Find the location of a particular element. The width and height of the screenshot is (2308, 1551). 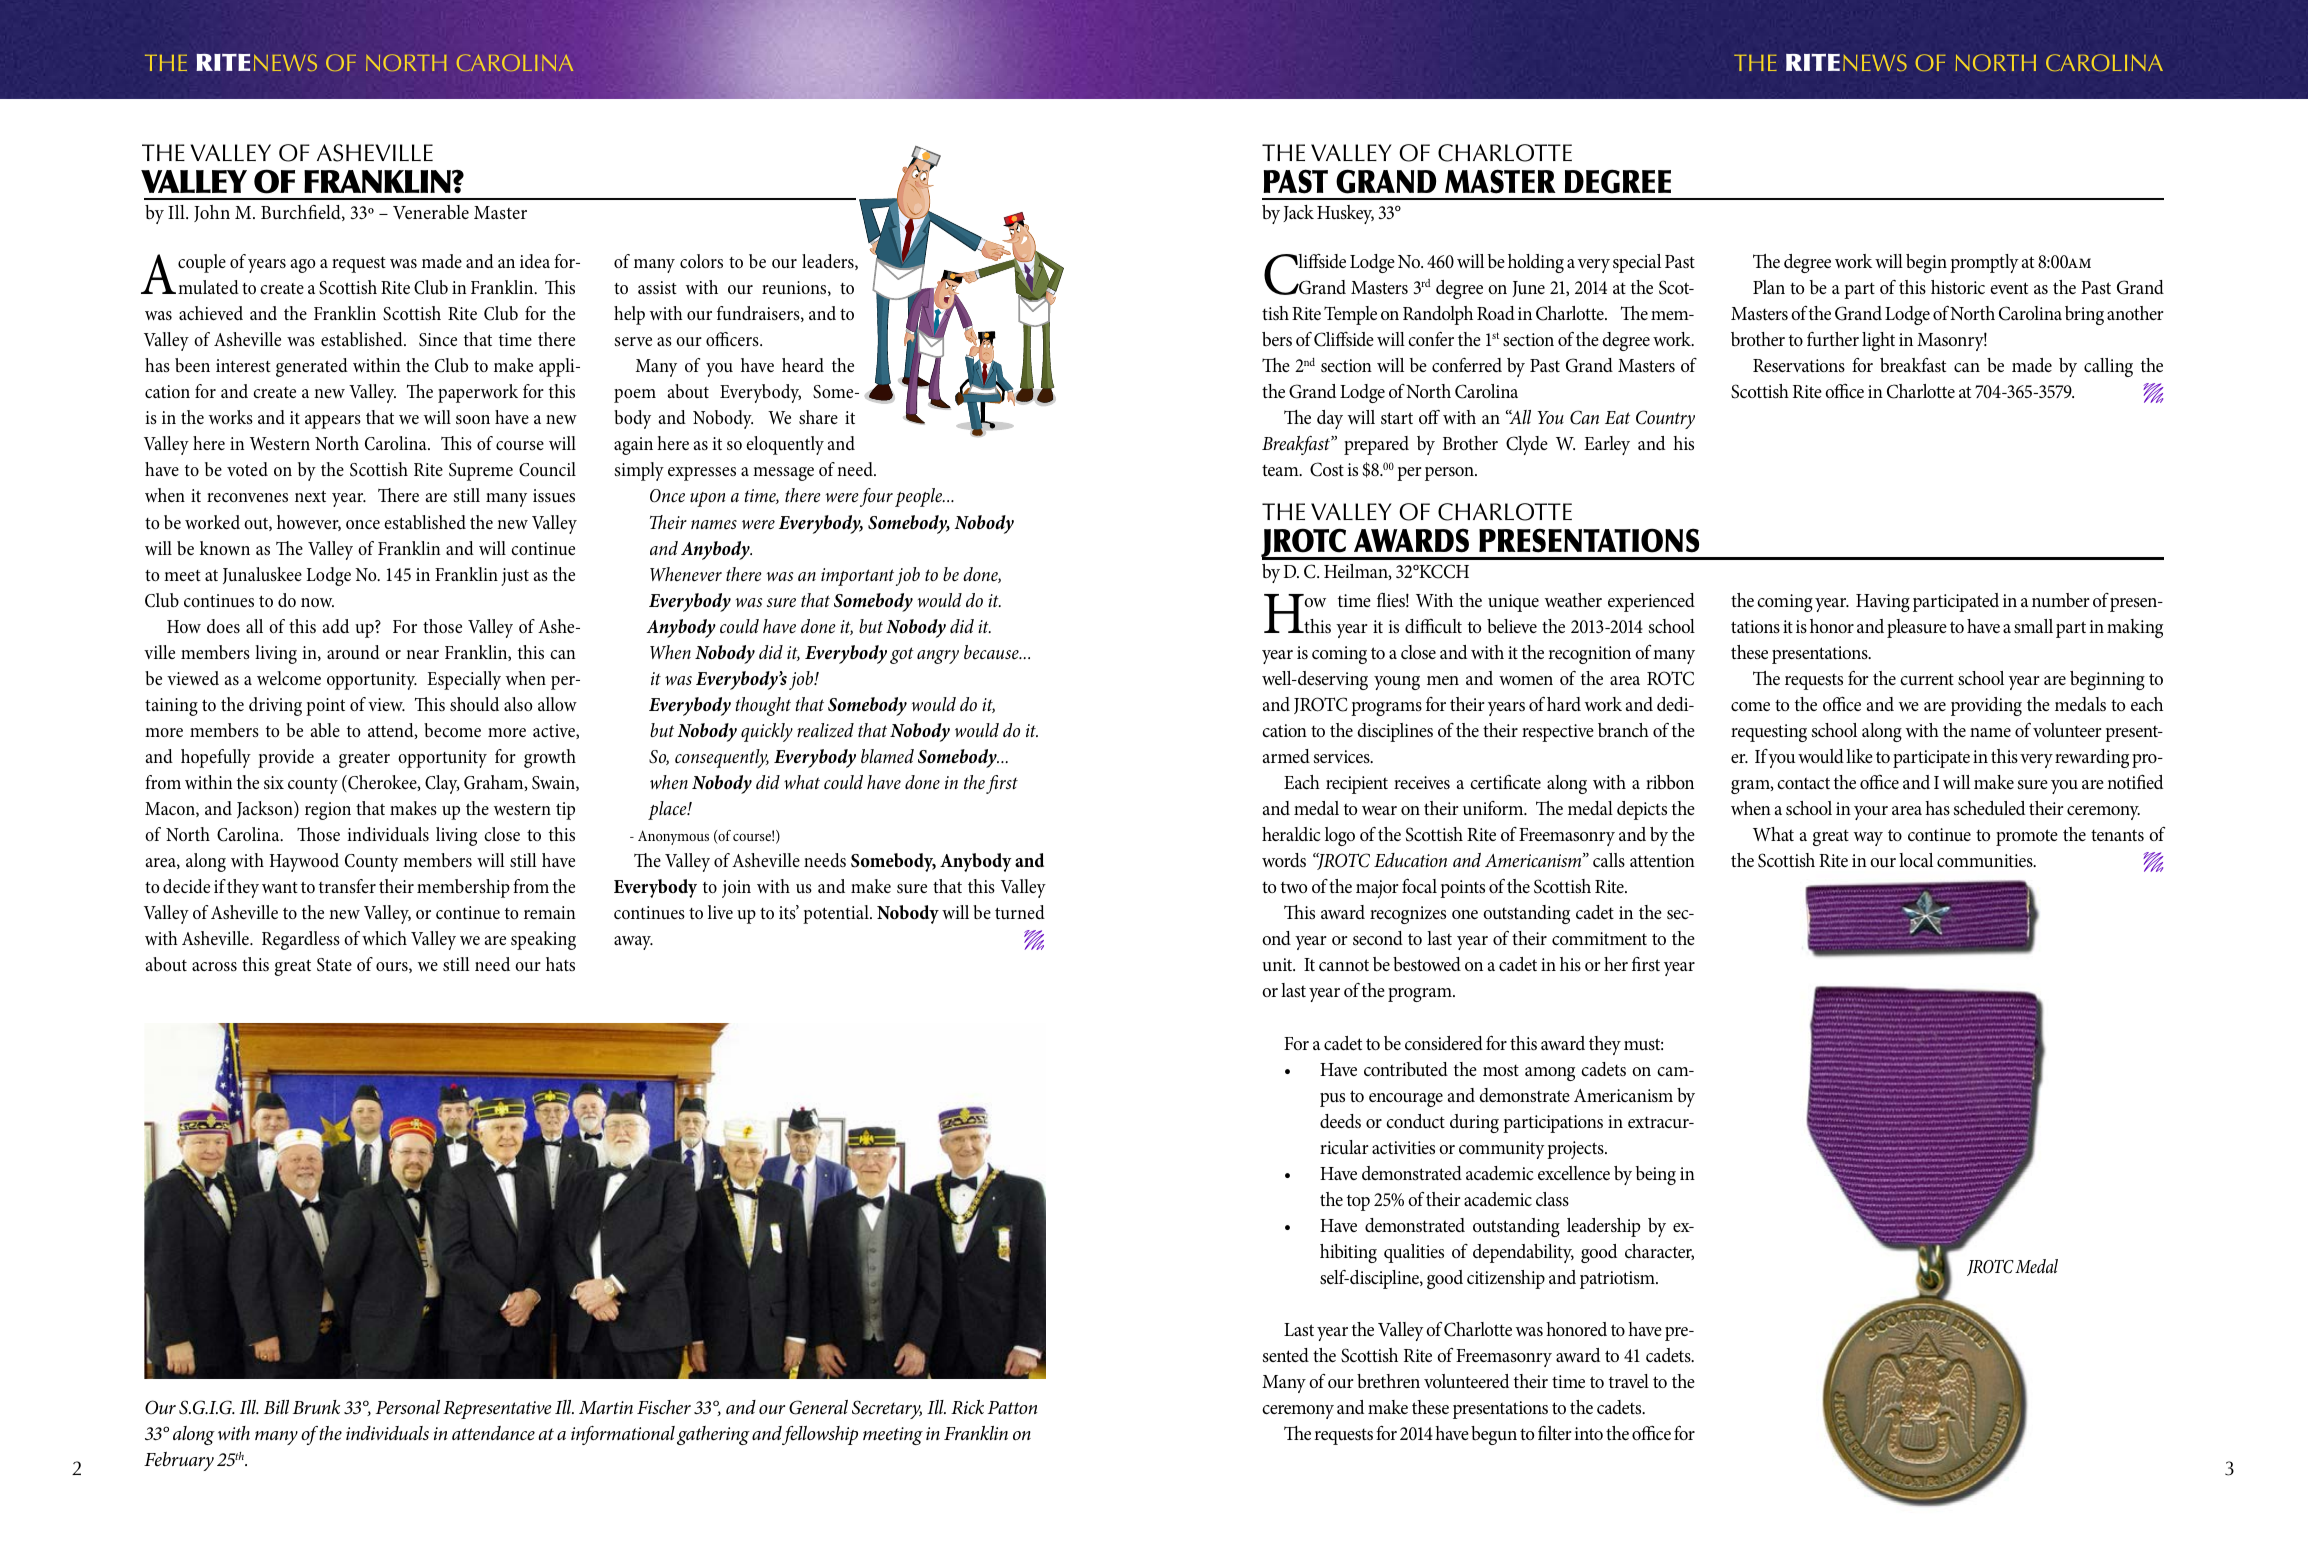

ago is located at coordinates (303, 266).
